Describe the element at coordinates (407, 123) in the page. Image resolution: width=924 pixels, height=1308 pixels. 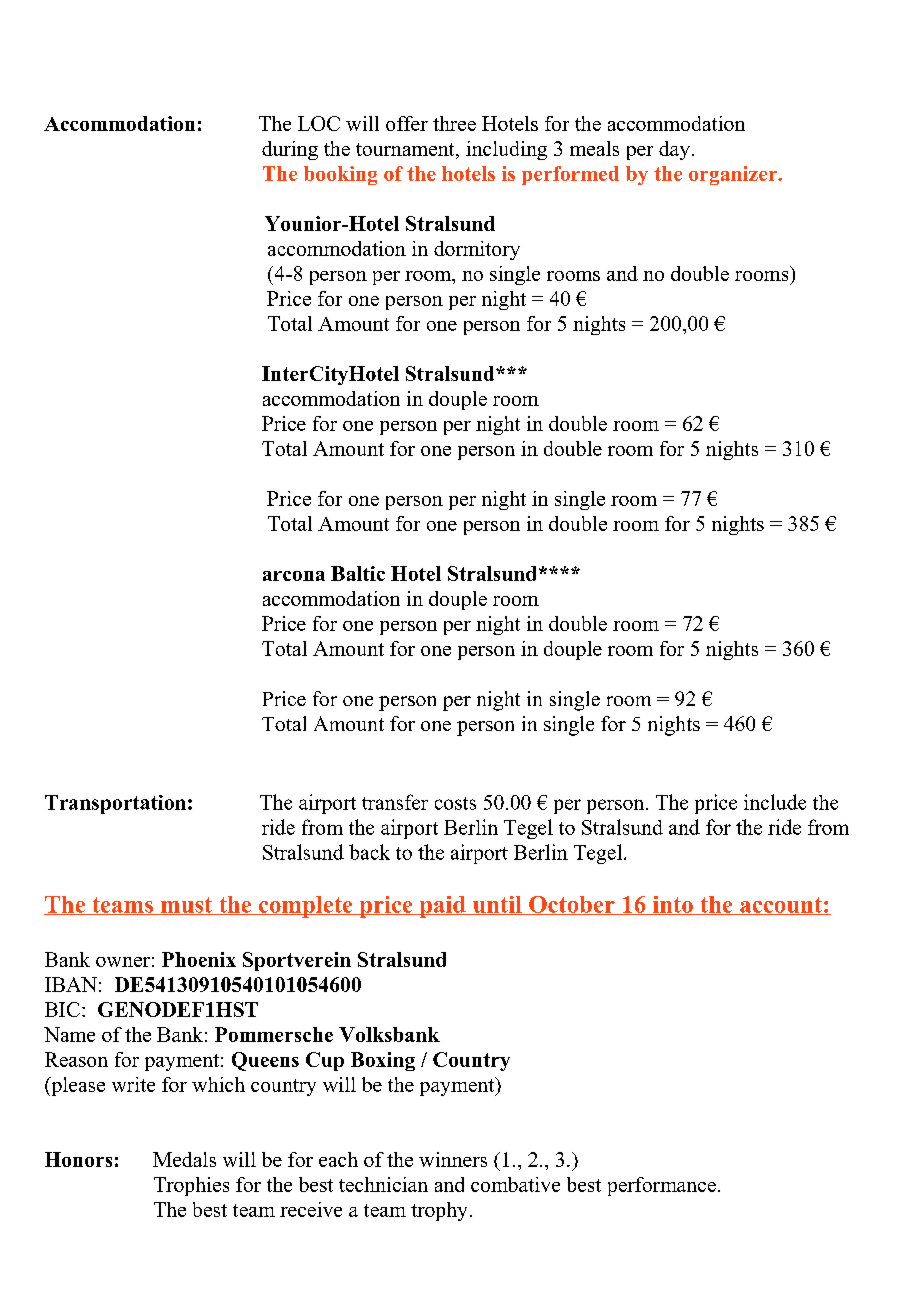
I see `offer` at that location.
